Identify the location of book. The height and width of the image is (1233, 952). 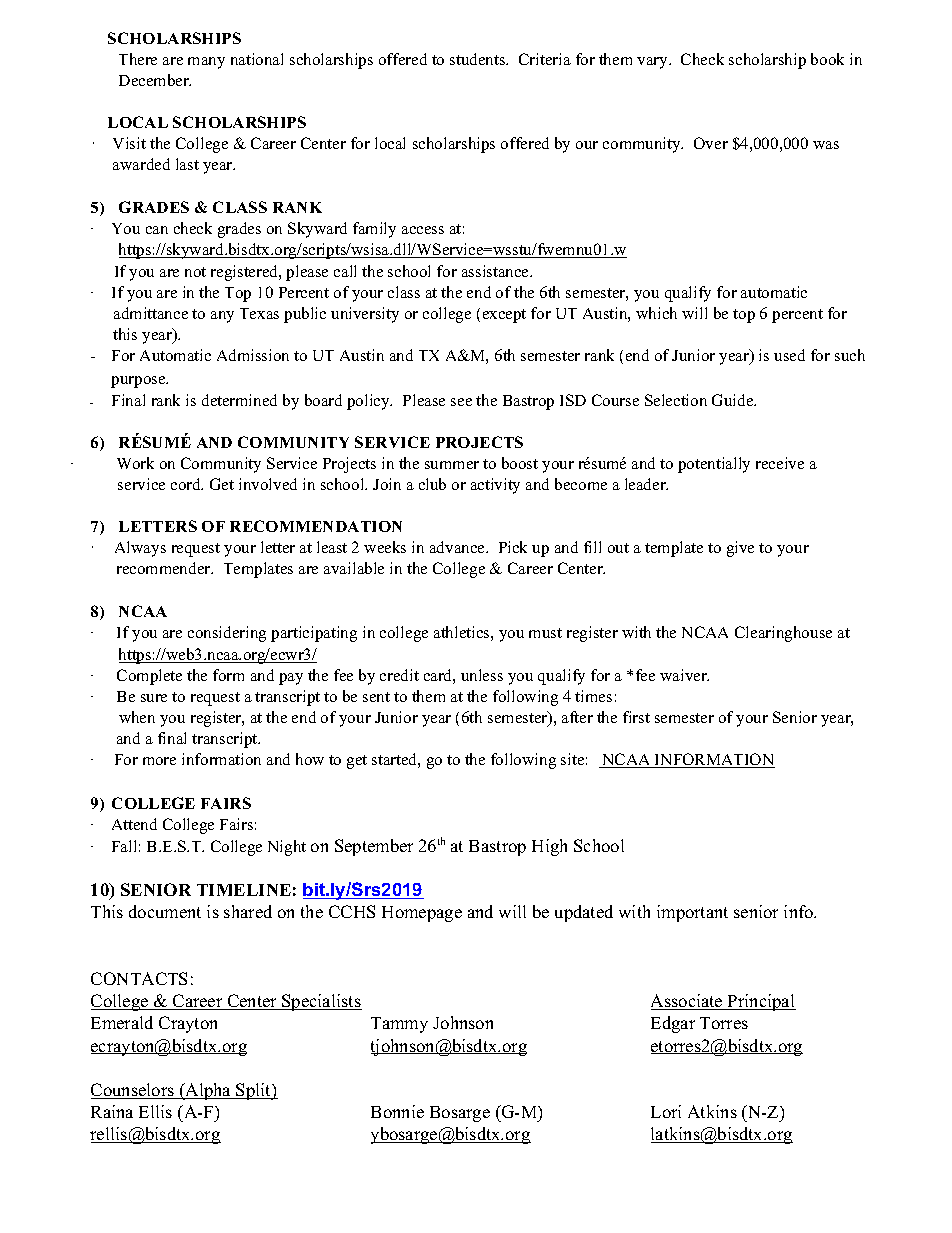
(827, 59).
